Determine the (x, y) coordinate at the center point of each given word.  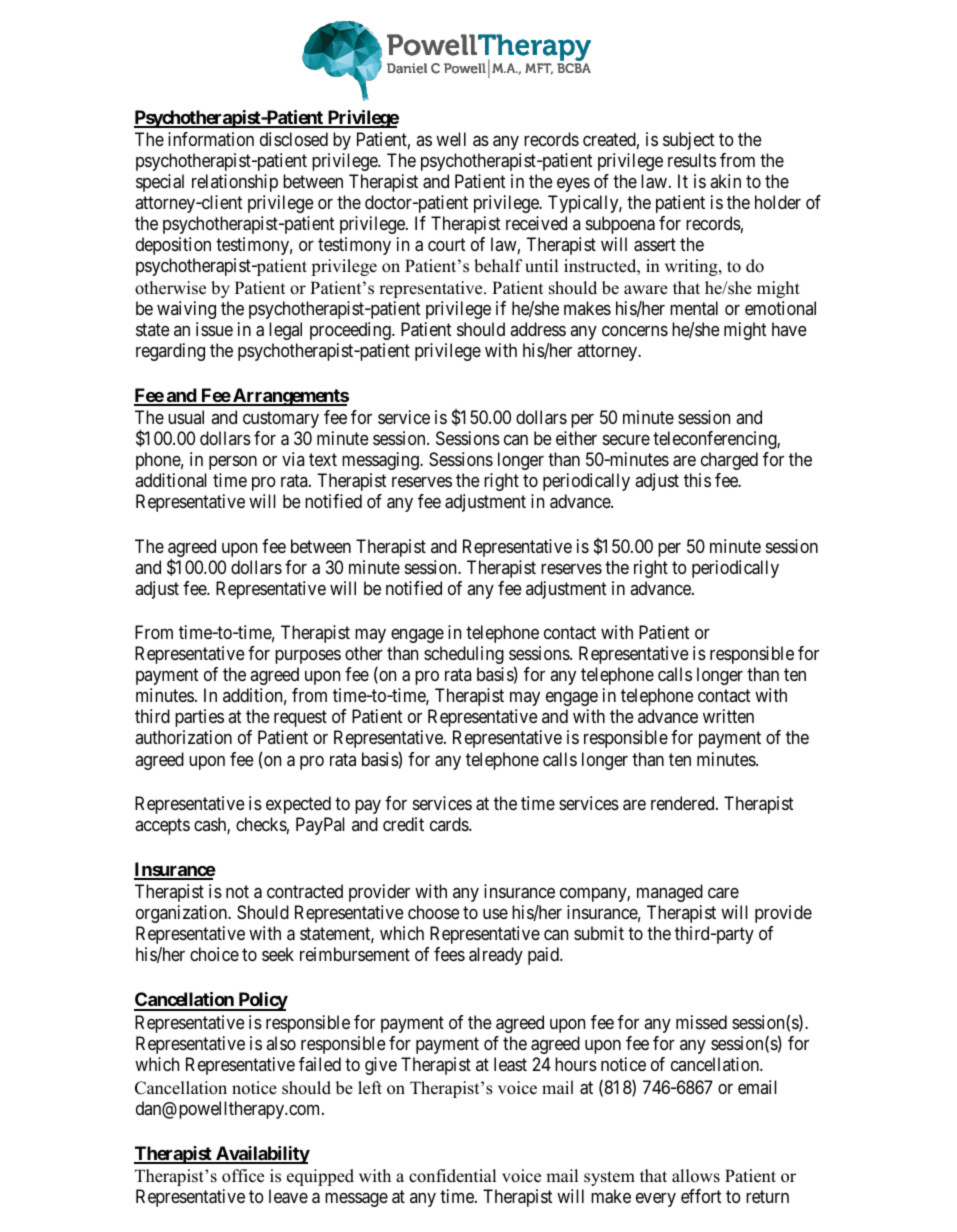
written (728, 716)
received (536, 223)
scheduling (464, 655)
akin (725, 181)
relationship (235, 183)
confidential (452, 1176)
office (243, 1176)
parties (199, 718)
